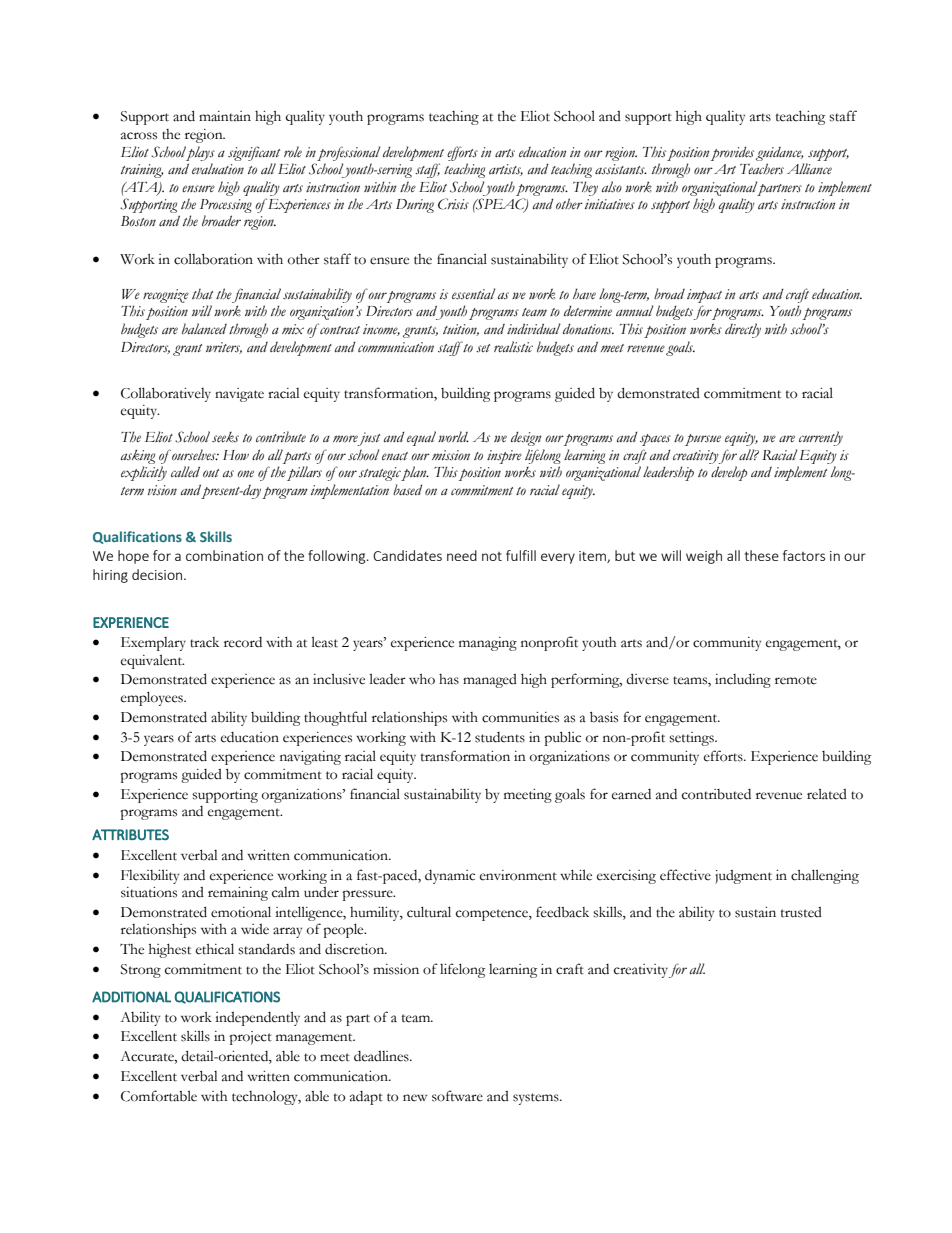 Image resolution: width=952 pixels, height=1233 pixels. What do you see at coordinates (250, 1038) in the screenshot?
I see `project` at bounding box center [250, 1038].
